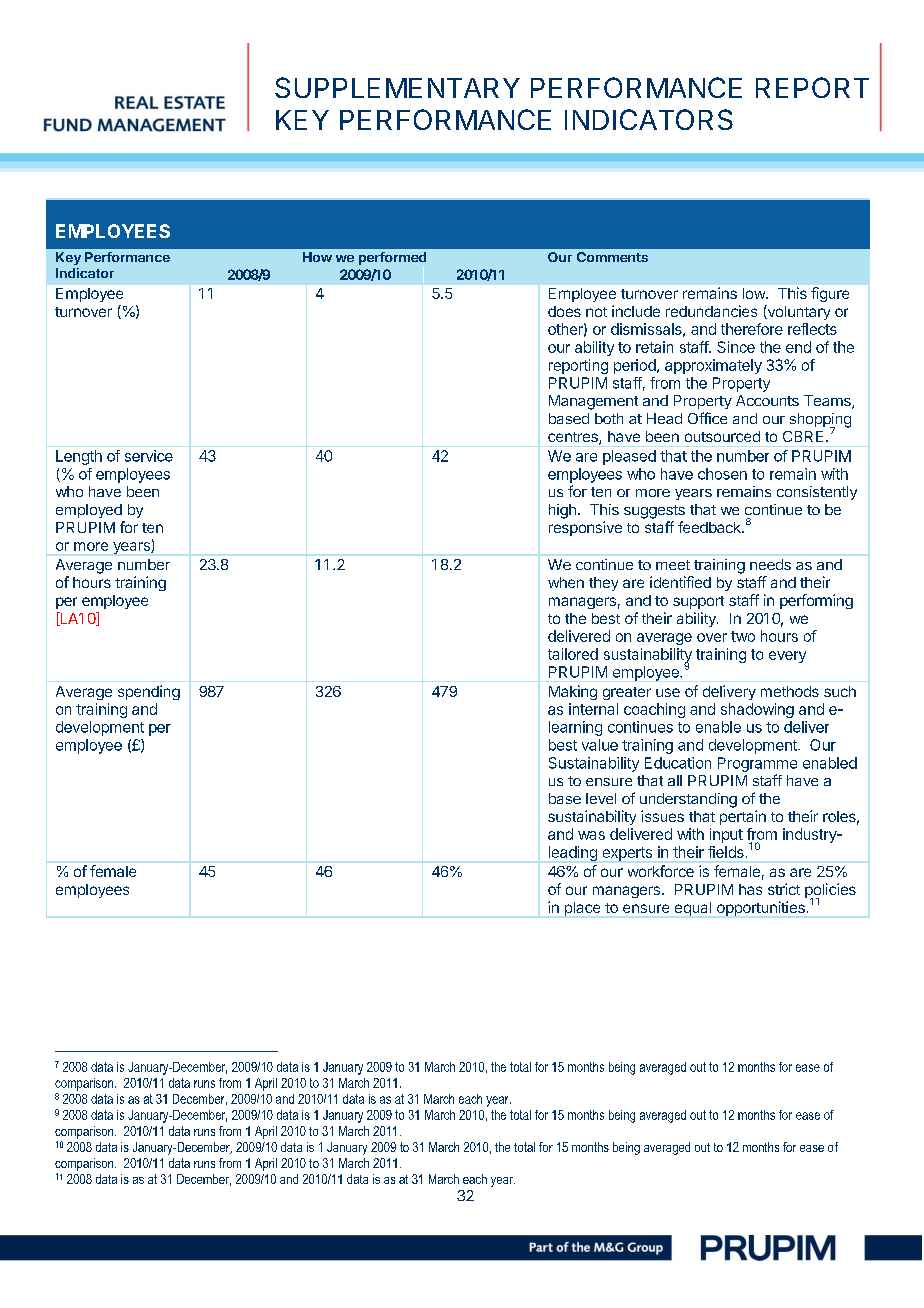 The height and width of the image is (1308, 924). I want to click on spending, so click(149, 692).
